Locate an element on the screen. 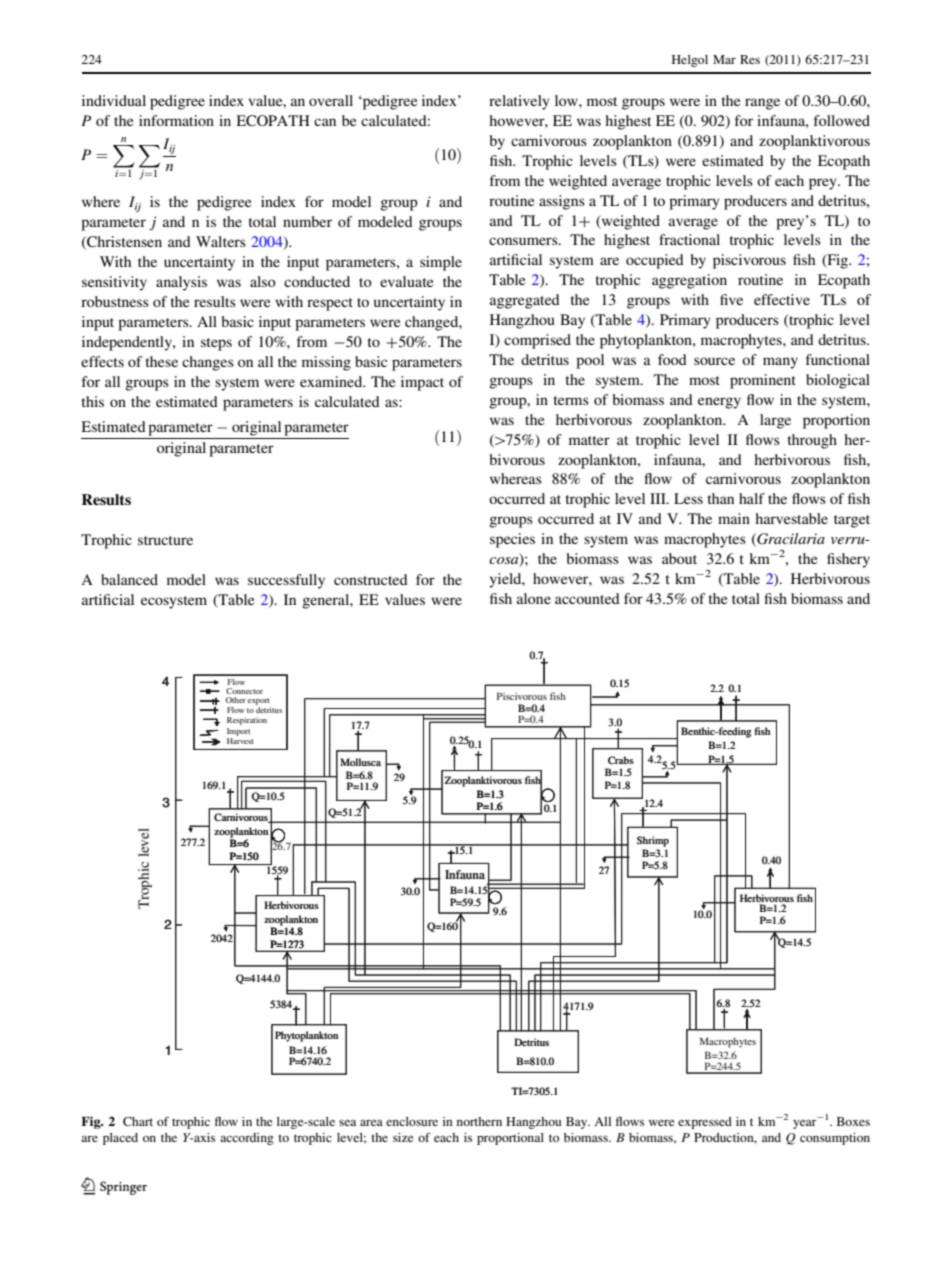 This screenshot has height=1265, width=952. range is located at coordinates (762, 104).
